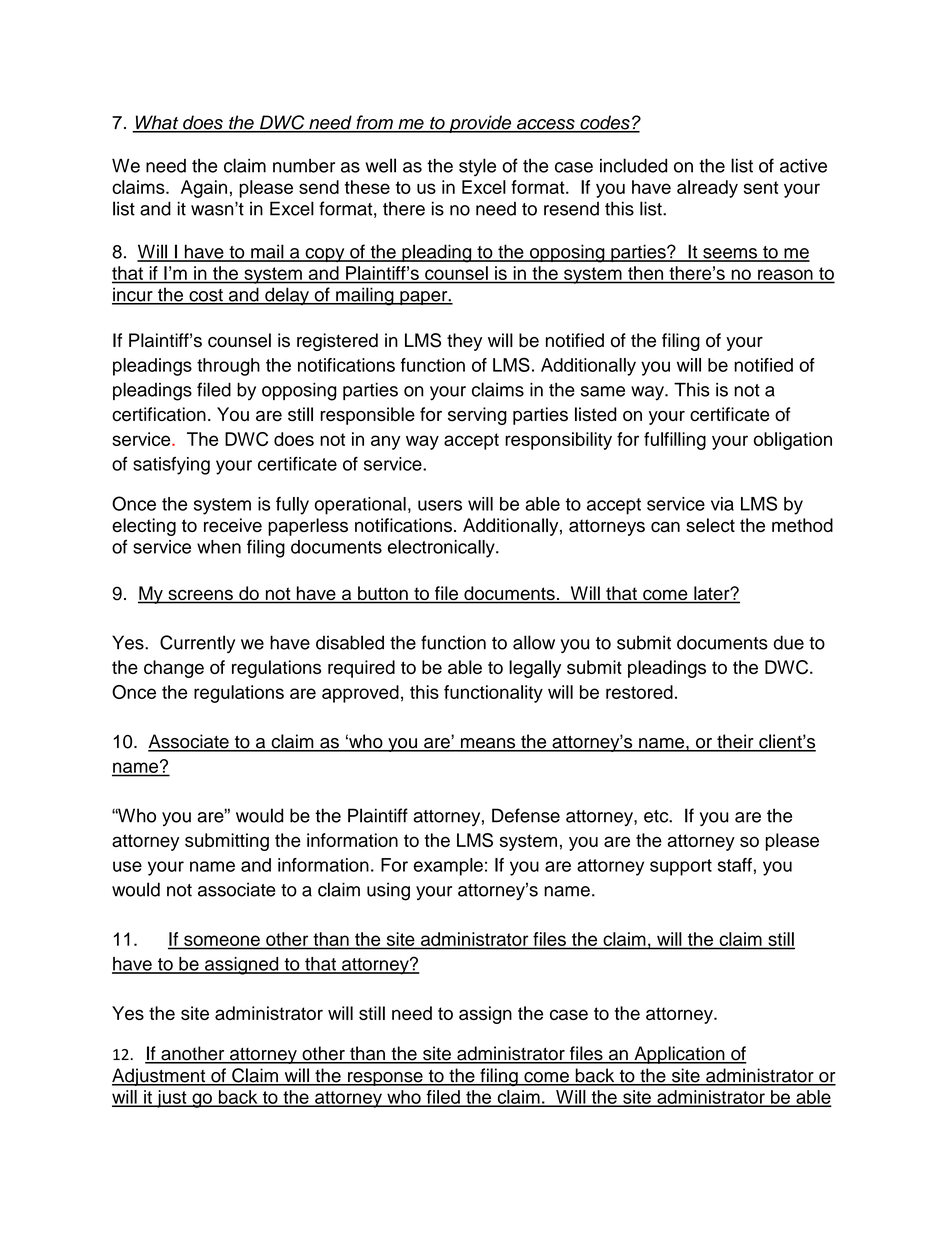 Image resolution: width=952 pixels, height=1233 pixels. Describe the element at coordinates (442, 549) in the image. I see `electronically` at that location.
